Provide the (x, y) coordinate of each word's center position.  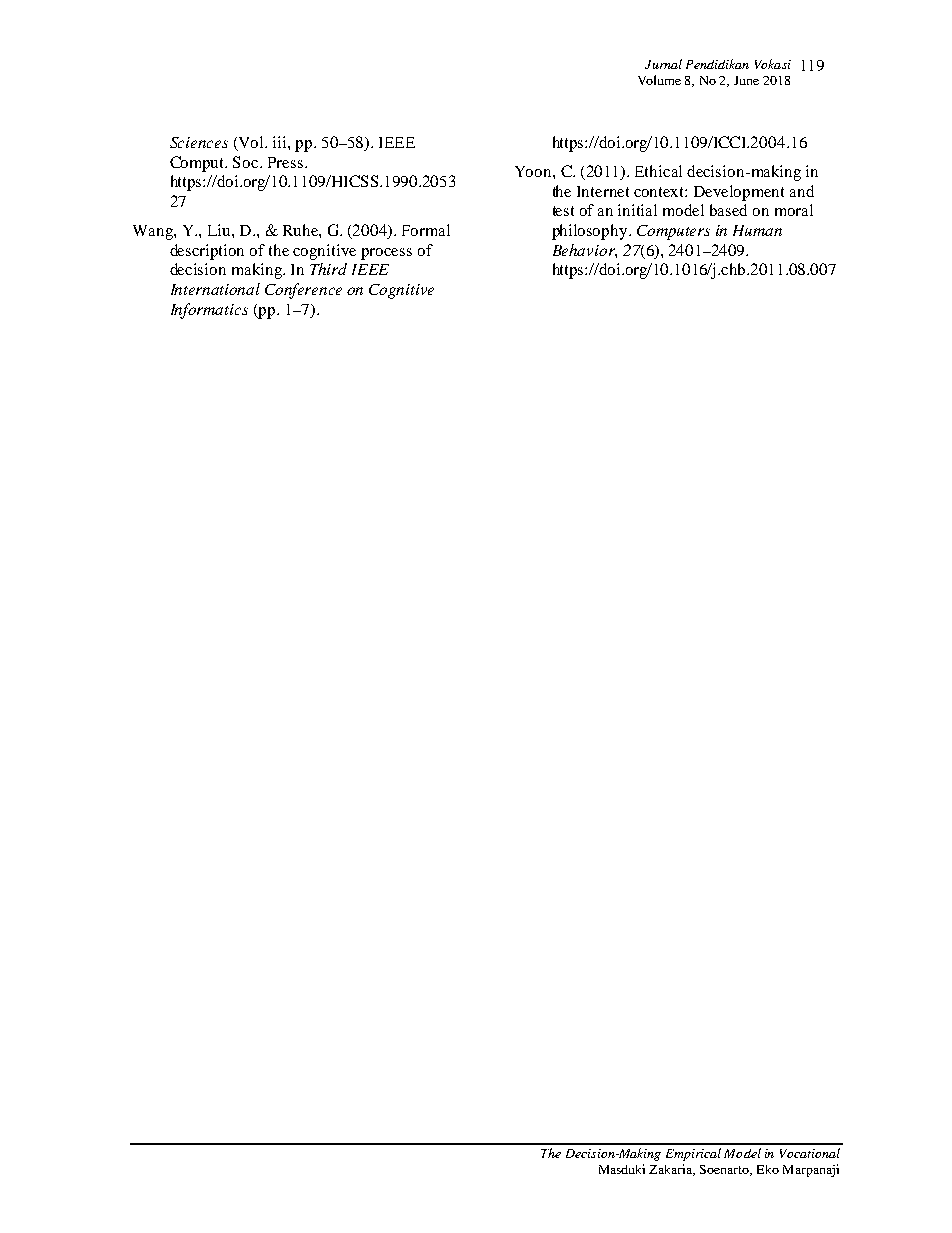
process (386, 254)
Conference (303, 291)
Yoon (534, 171)
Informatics (209, 311)
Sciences (199, 142)
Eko (768, 1169)
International (215, 289)
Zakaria (672, 1170)
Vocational (810, 1153)
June (746, 80)
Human (757, 230)
